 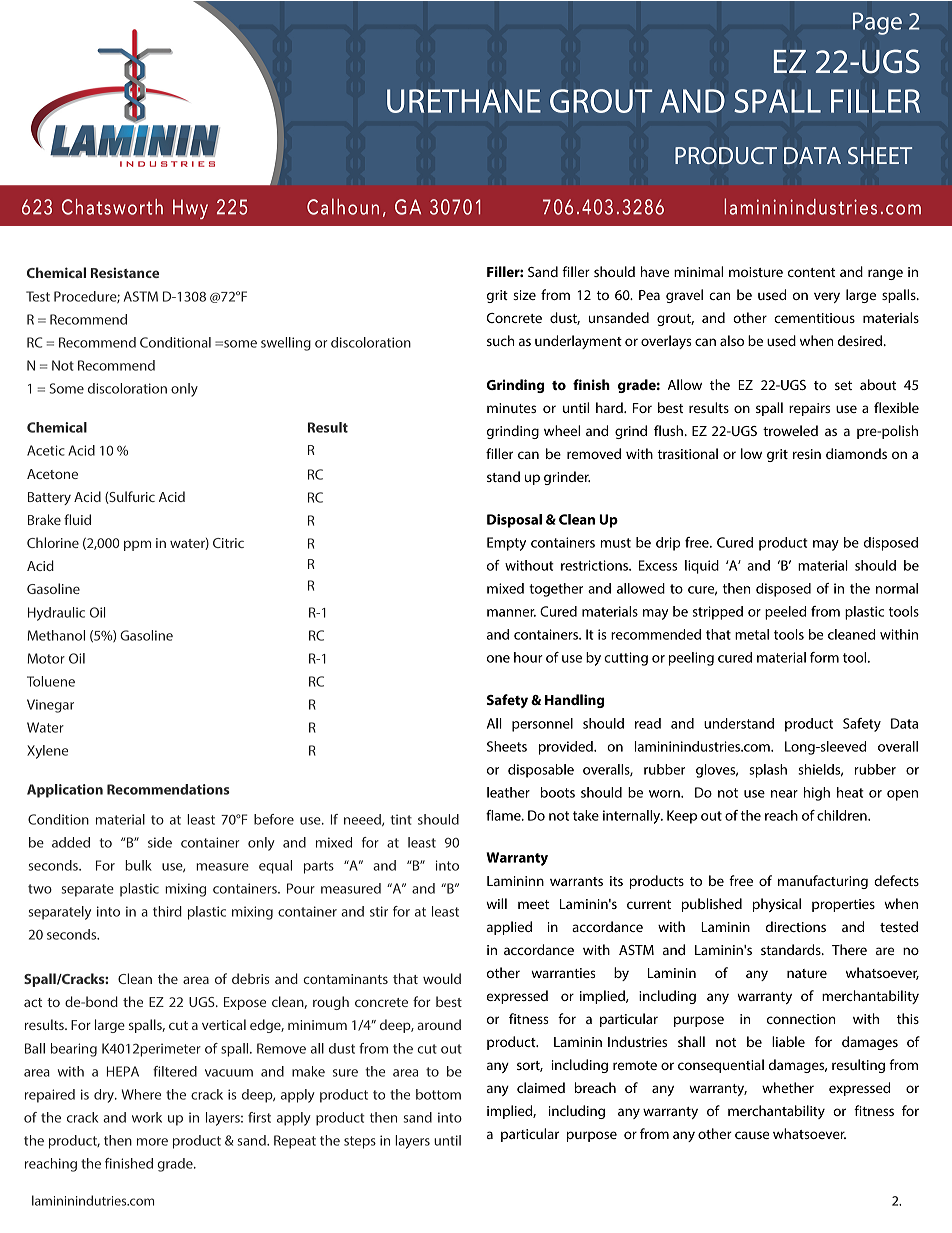 What do you see at coordinates (823, 882) in the screenshot?
I see `manufacturing` at bounding box center [823, 882].
